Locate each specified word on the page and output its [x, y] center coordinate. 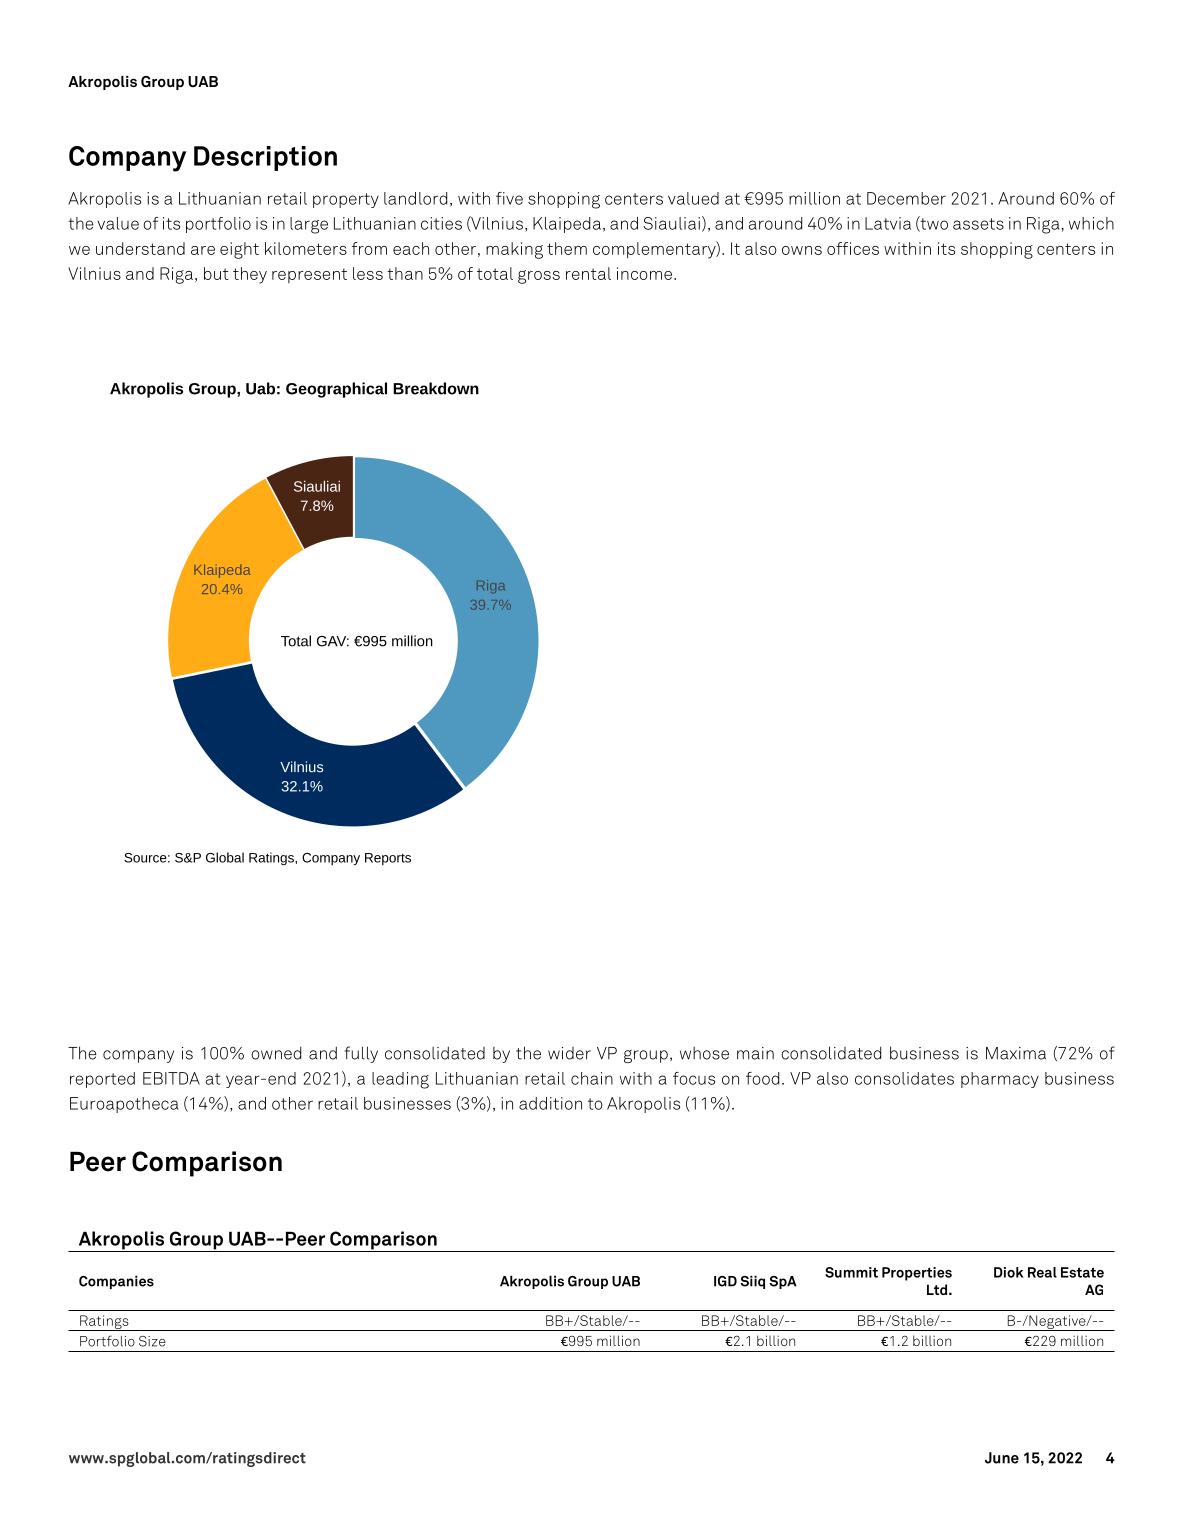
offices [853, 248]
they [250, 275]
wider [569, 1053]
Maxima [1016, 1053]
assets [978, 224]
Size [152, 1341]
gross [539, 277]
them [567, 248]
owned [276, 1053]
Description [265, 158]
